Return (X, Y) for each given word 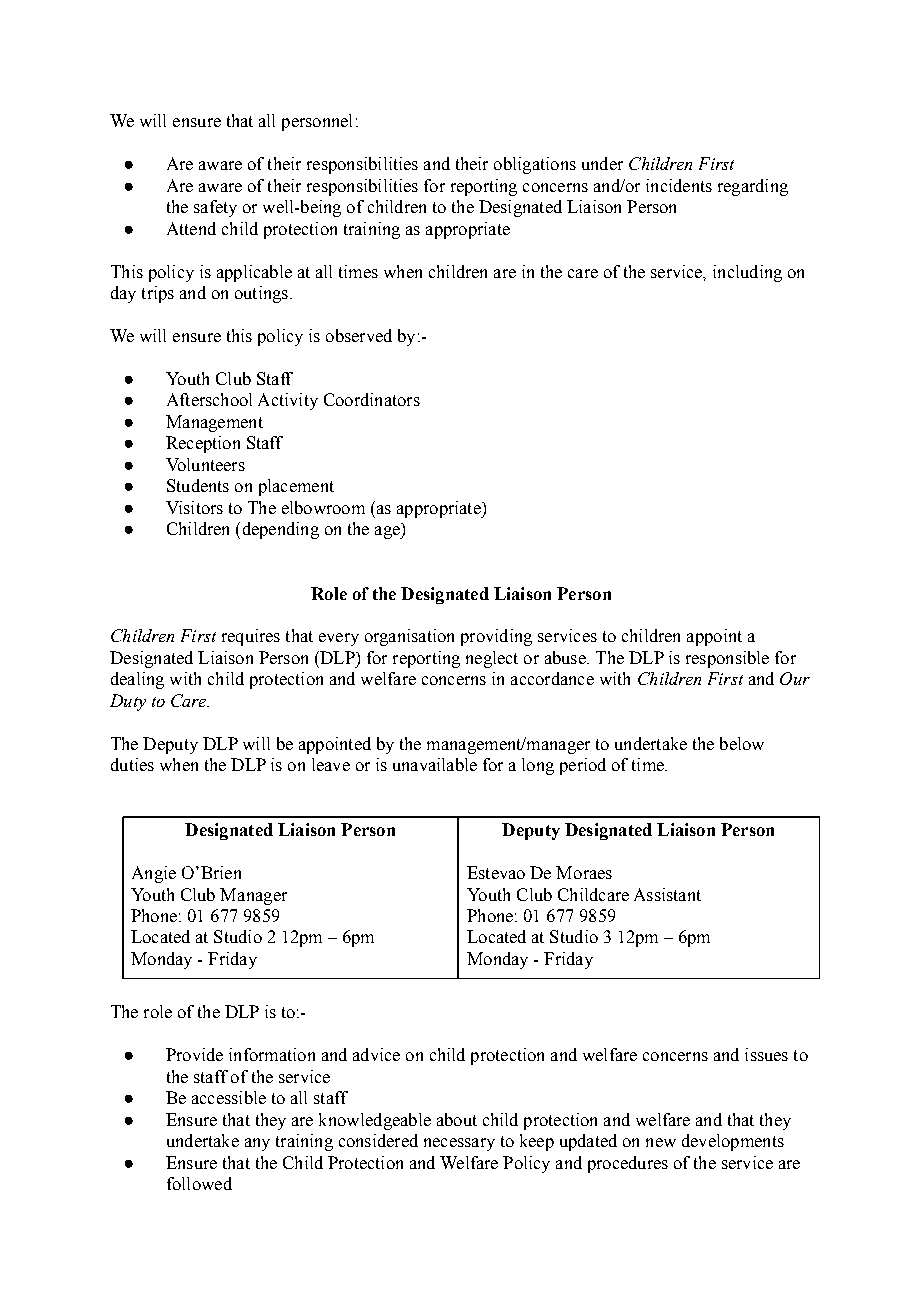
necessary (459, 1144)
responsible (727, 659)
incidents (679, 185)
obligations (535, 165)
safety (215, 208)
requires (251, 637)
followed (199, 1183)
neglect (492, 659)
